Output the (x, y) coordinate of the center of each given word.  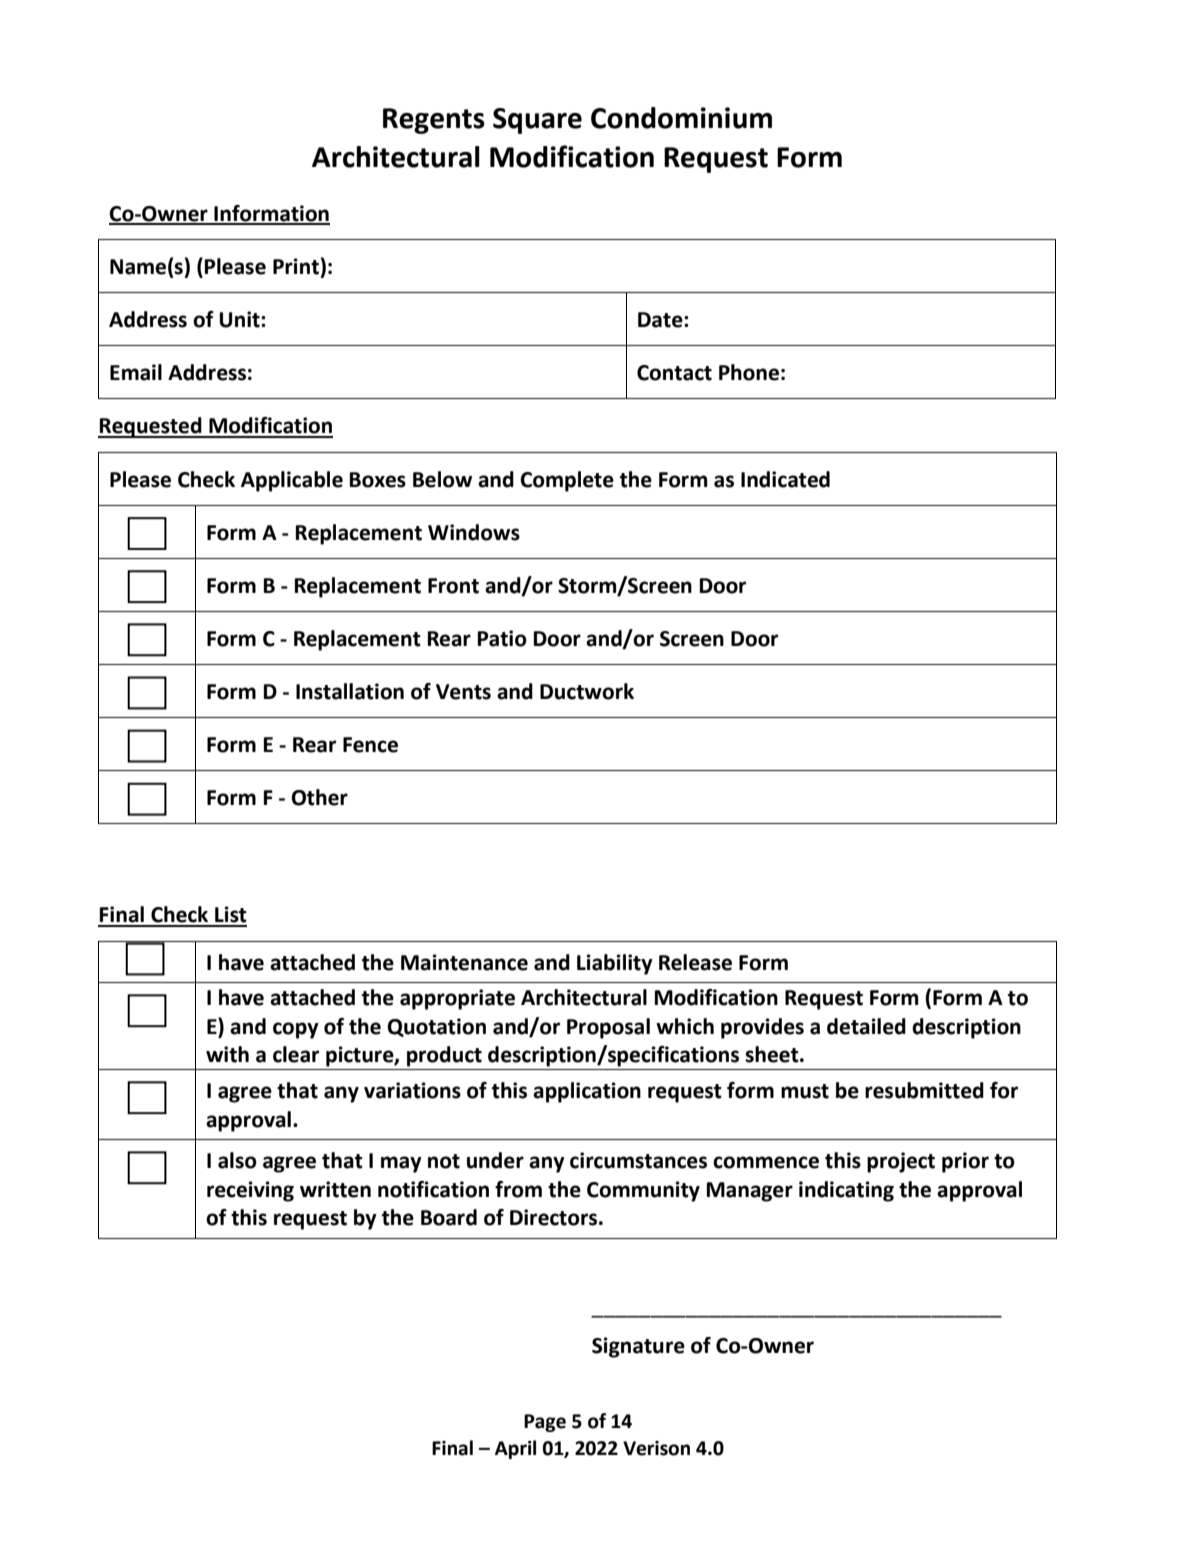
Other (319, 797)
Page (545, 1423)
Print (296, 266)
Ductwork (587, 691)
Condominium (681, 118)
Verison (656, 1448)
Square (537, 121)
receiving (250, 1191)
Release (695, 962)
